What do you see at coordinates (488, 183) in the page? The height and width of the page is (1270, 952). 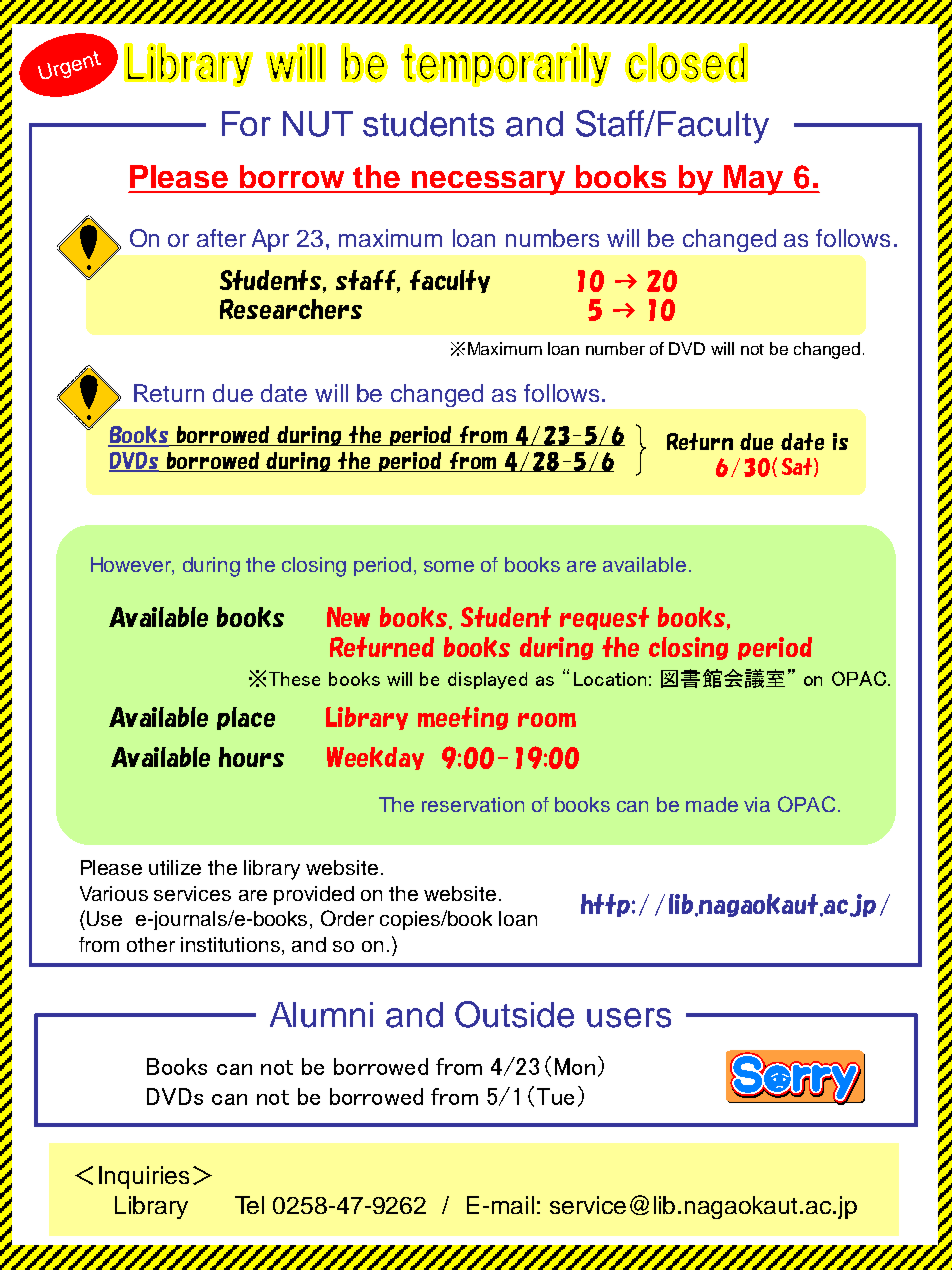 I see `necessary` at bounding box center [488, 183].
